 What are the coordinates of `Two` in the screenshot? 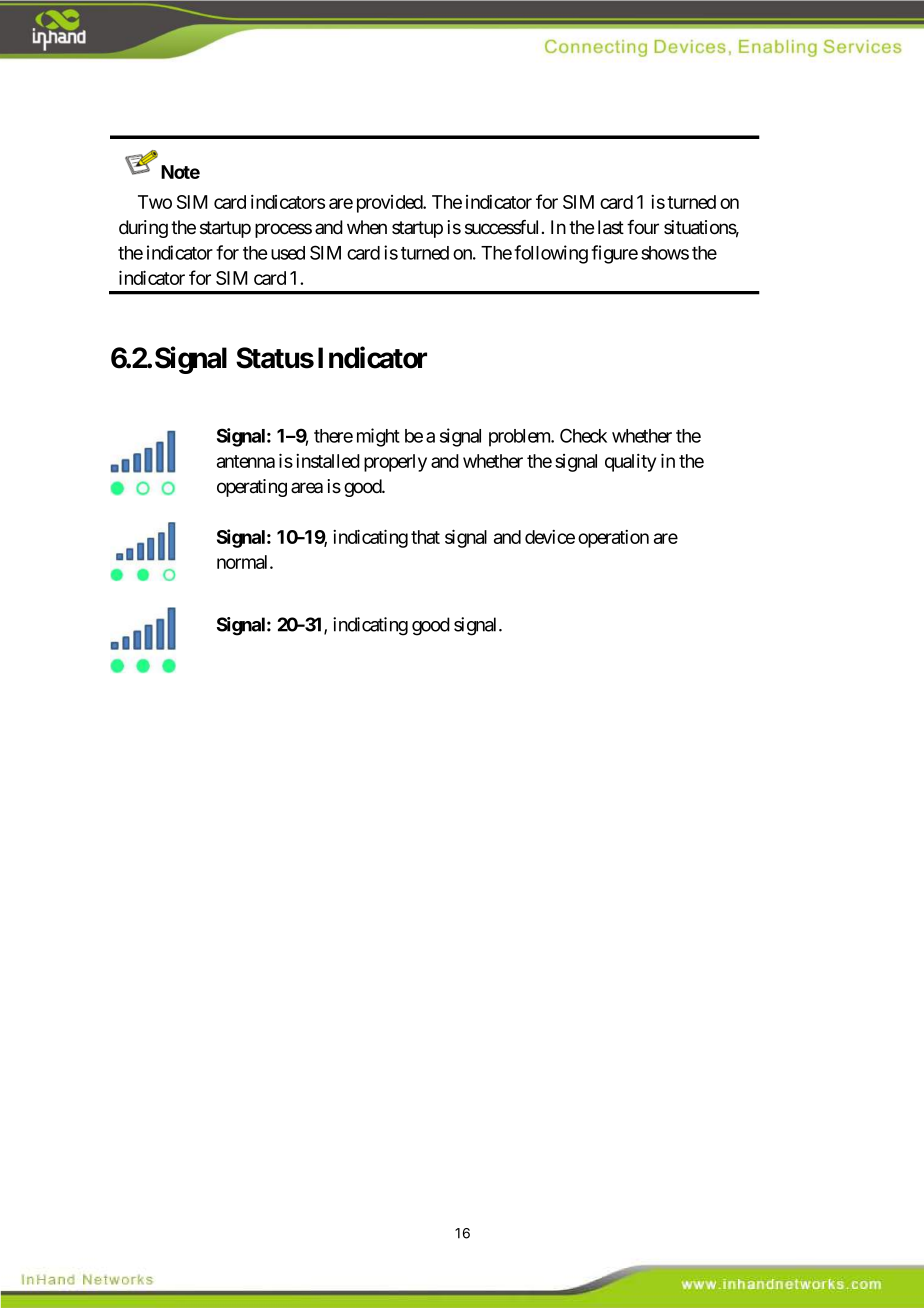 It's located at (155, 202).
